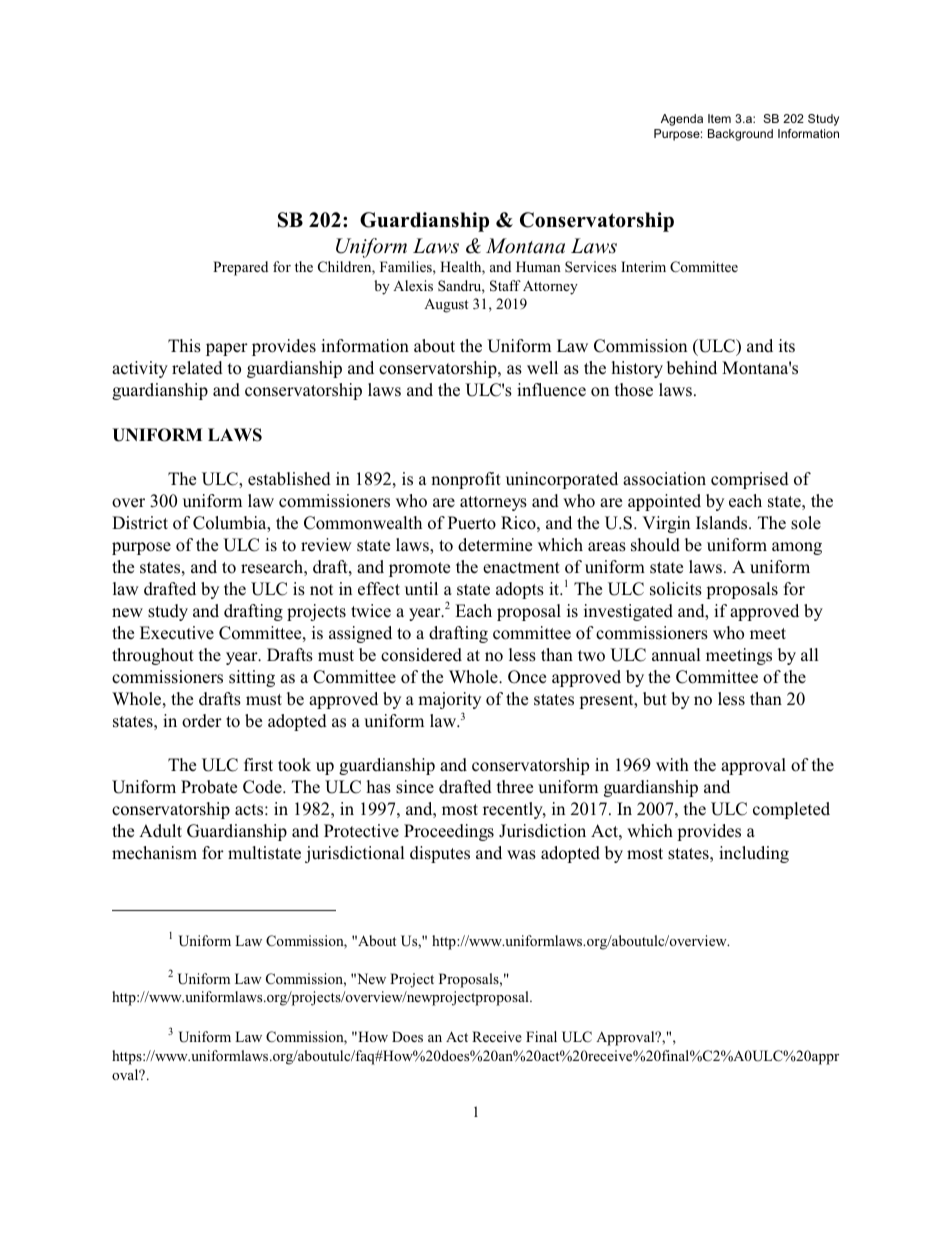 This screenshot has width=952, height=1233. I want to click on Agenda, so click(682, 120).
